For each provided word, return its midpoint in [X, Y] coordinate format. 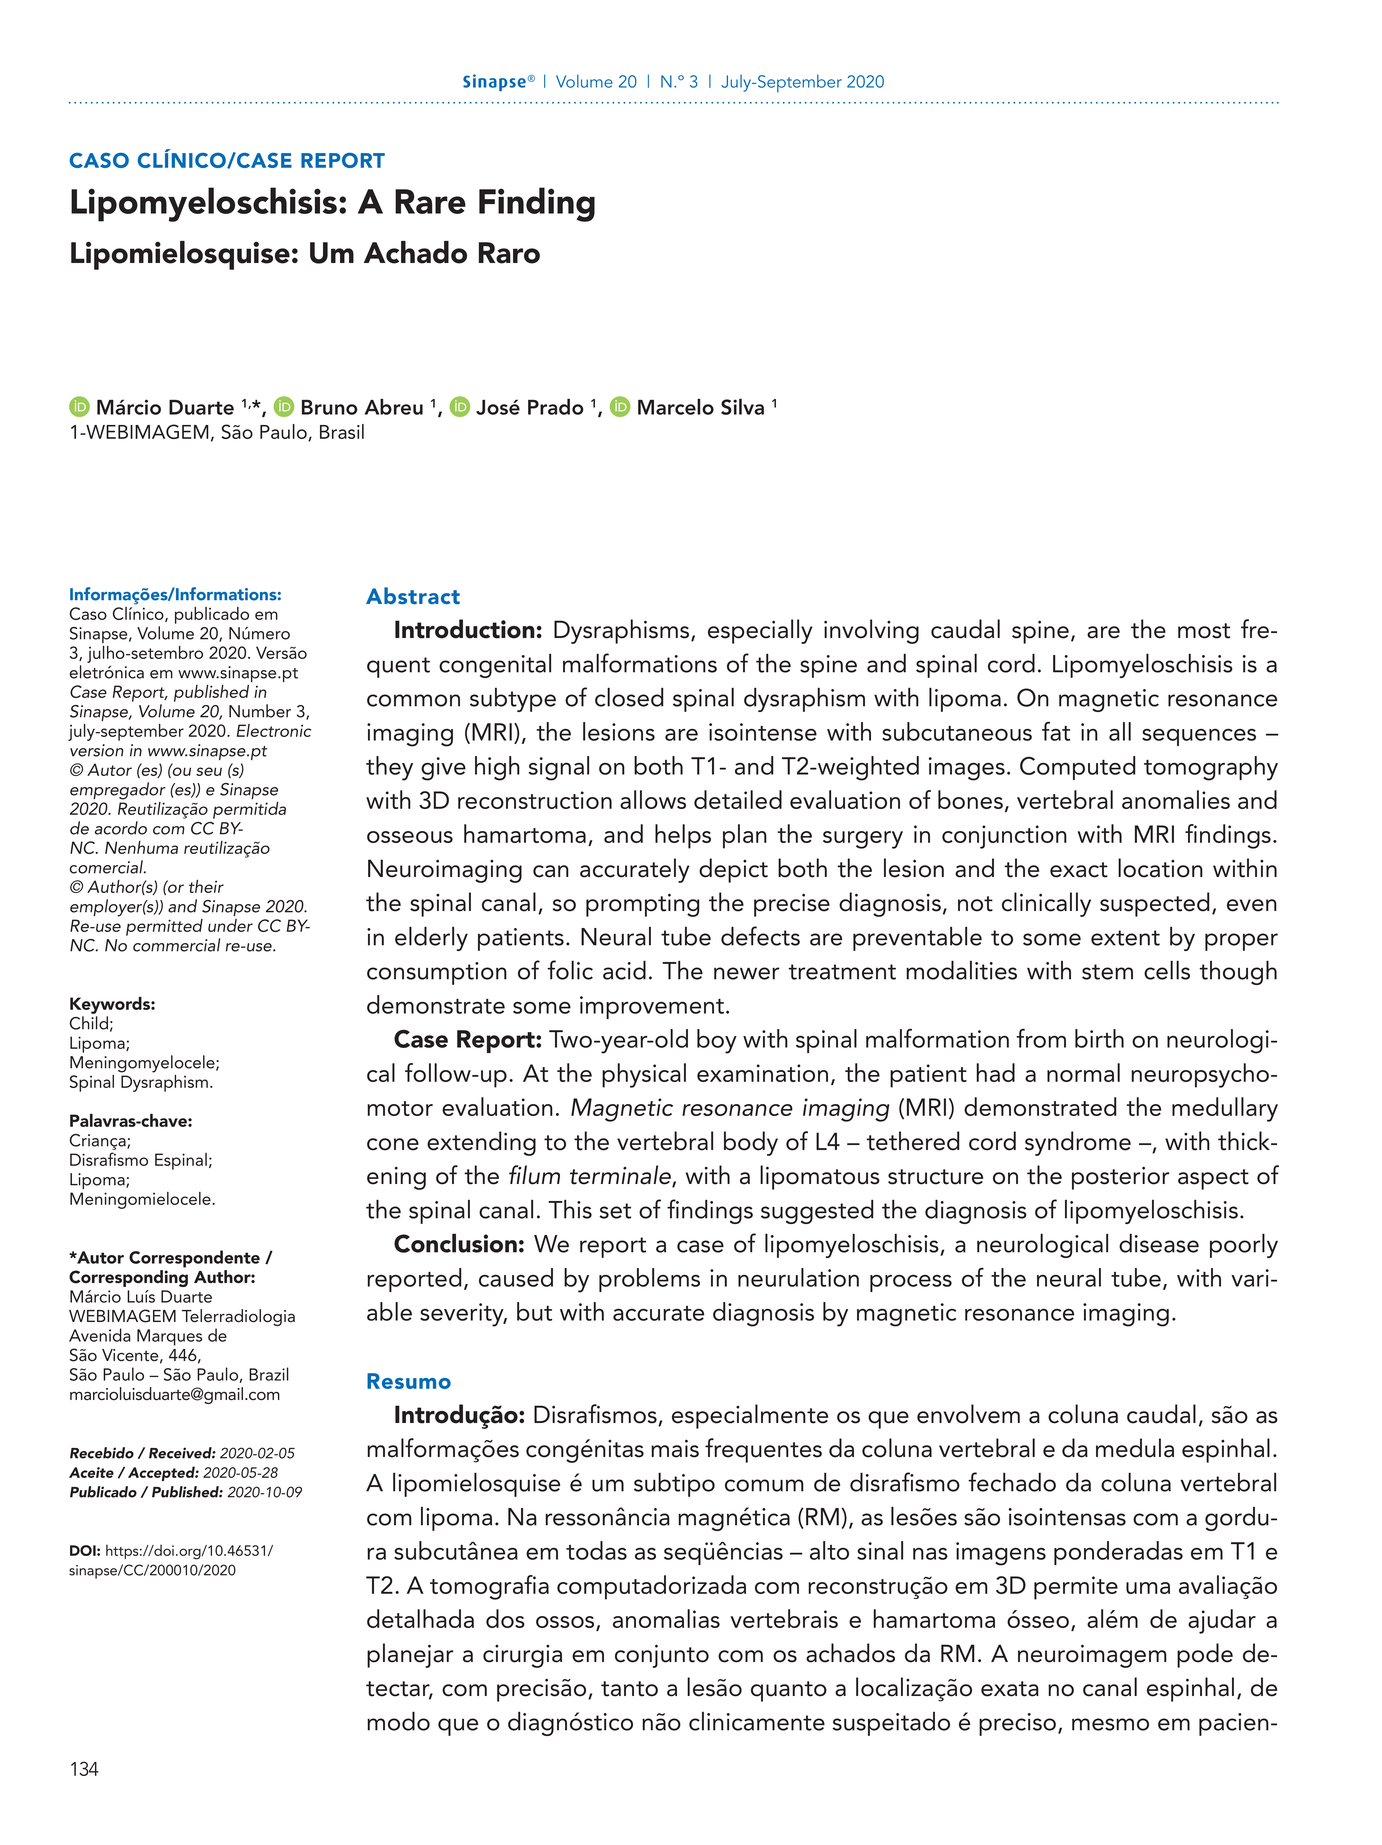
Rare [430, 201]
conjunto [662, 1656]
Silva [742, 407]
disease [1159, 1243]
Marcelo [676, 407]
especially [760, 631]
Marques [169, 1337]
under [230, 925]
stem [1107, 972]
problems [649, 1280]
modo [398, 1721]
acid [624, 970]
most [1204, 631]
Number [260, 711]
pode [1205, 1655]
